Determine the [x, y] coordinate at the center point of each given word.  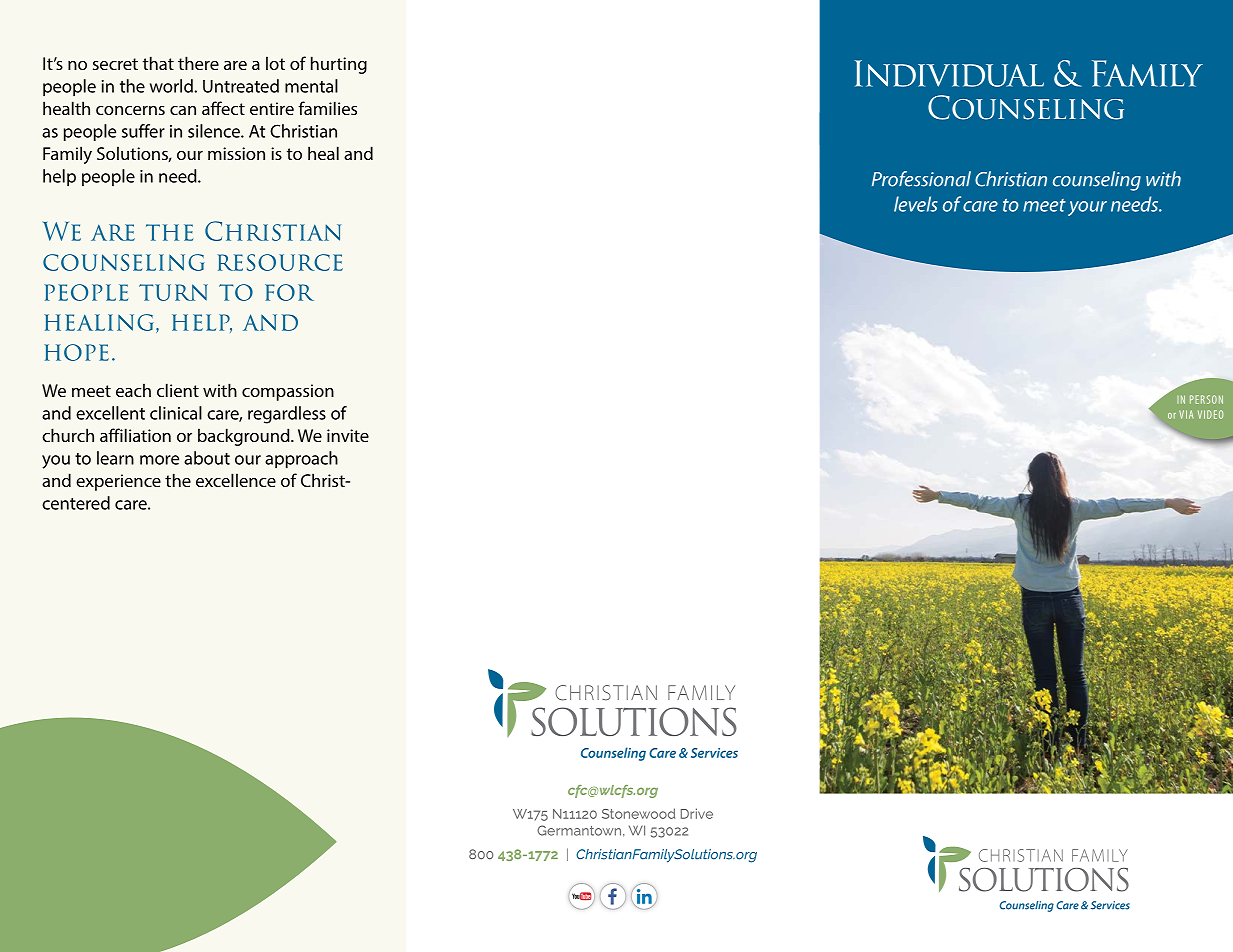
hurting [339, 65]
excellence [236, 480]
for [289, 292]
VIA [1186, 414]
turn [173, 292]
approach [301, 460]
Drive [697, 813]
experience [118, 482]
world [171, 86]
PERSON [1206, 399]
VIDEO [1210, 414]
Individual [949, 73]
